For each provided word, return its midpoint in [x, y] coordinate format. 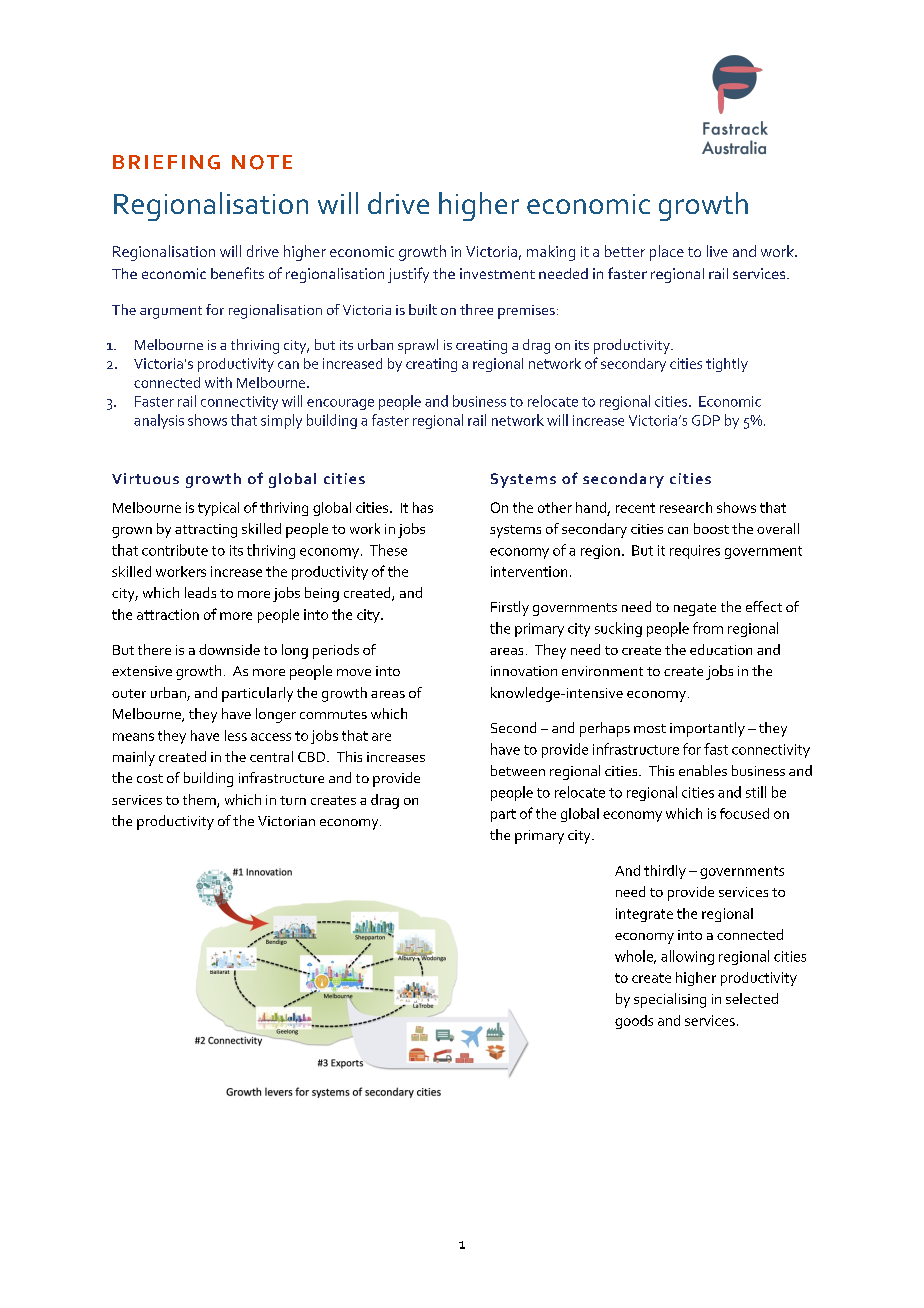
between [518, 770]
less [236, 735]
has [423, 507]
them [200, 801]
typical [218, 509]
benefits [237, 273]
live [717, 251]
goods [634, 1022]
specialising [670, 1000]
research [686, 507]
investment [497, 273]
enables [703, 770]
